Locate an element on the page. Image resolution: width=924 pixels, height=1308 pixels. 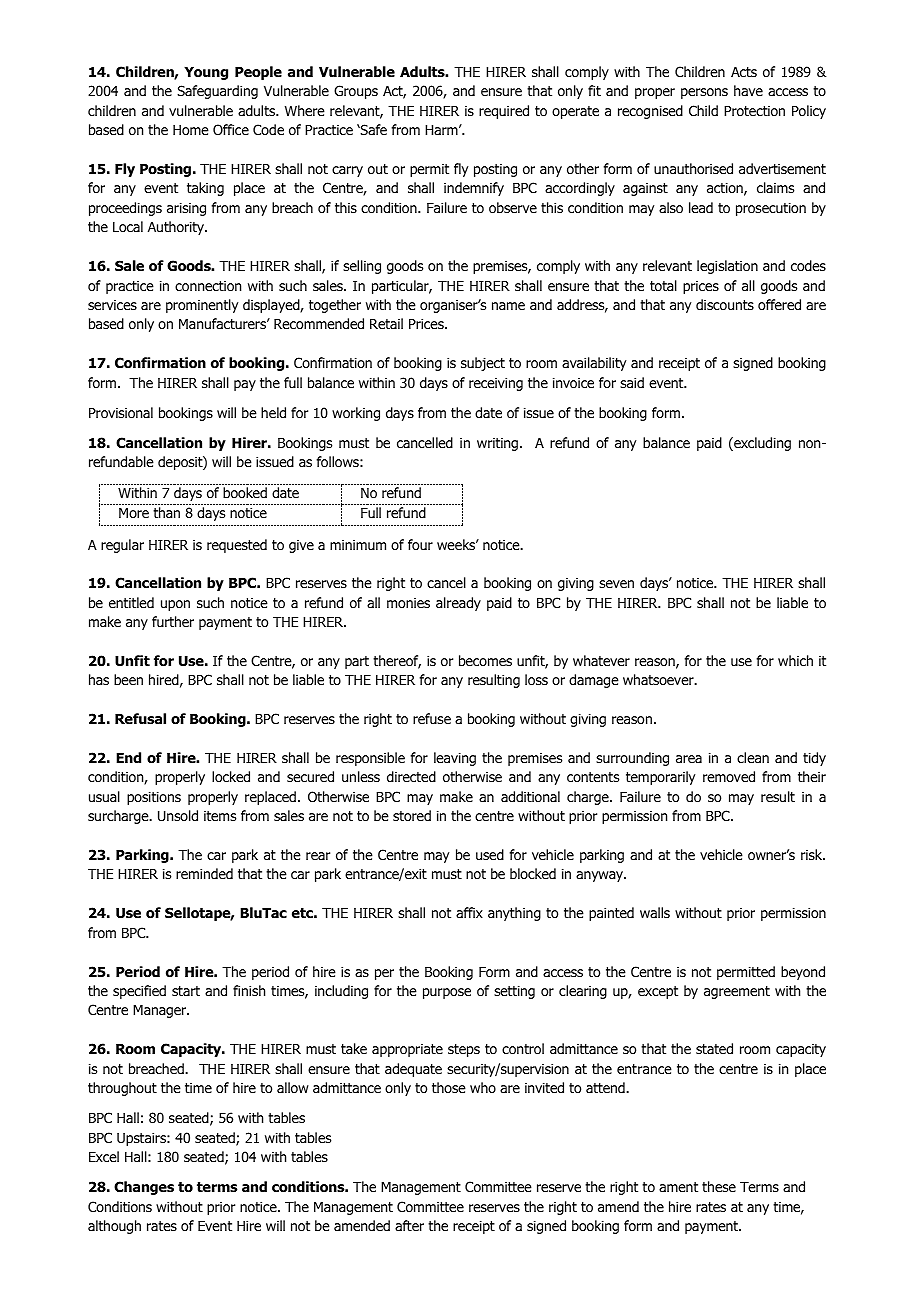
becomes is located at coordinates (485, 660).
